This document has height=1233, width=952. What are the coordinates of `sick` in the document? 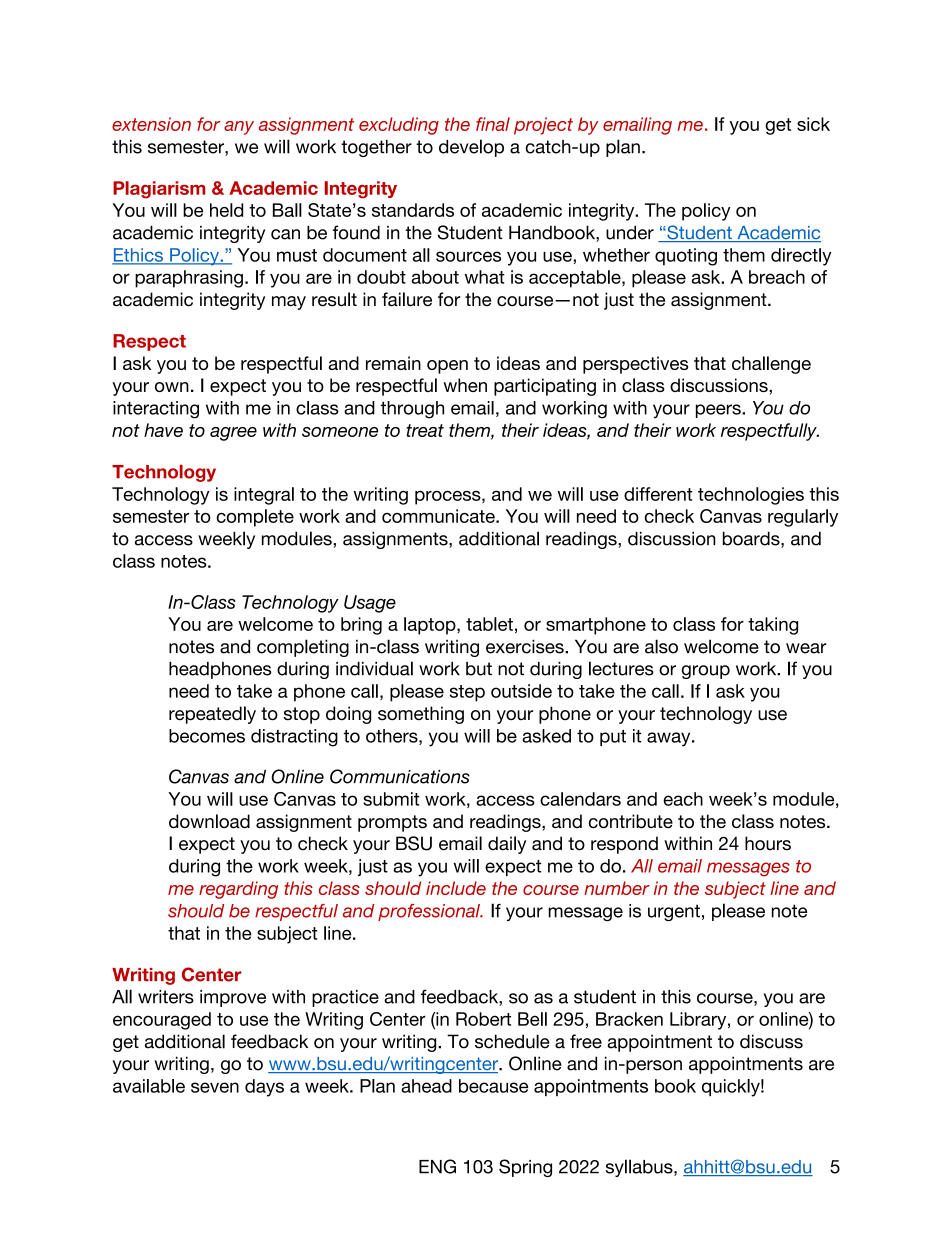 It's located at (813, 124).
